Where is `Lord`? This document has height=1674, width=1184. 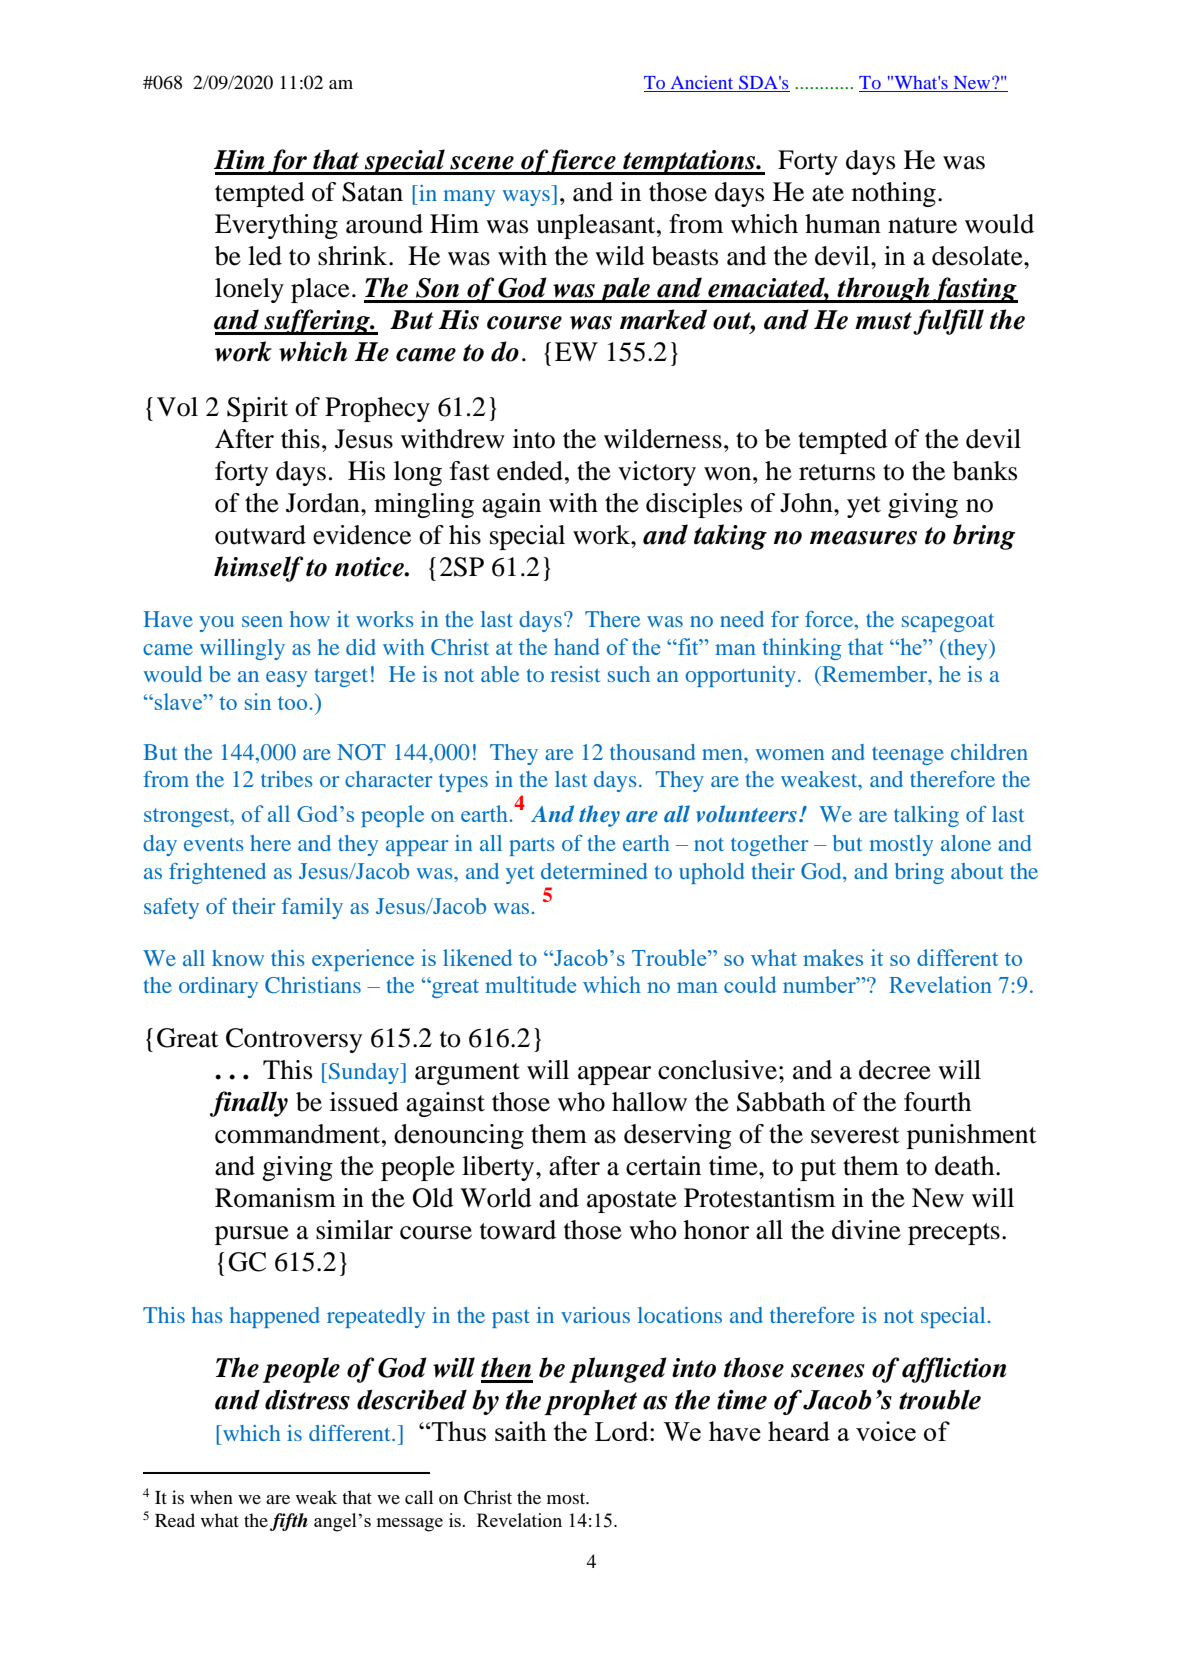
Lord is located at coordinates (623, 1431).
